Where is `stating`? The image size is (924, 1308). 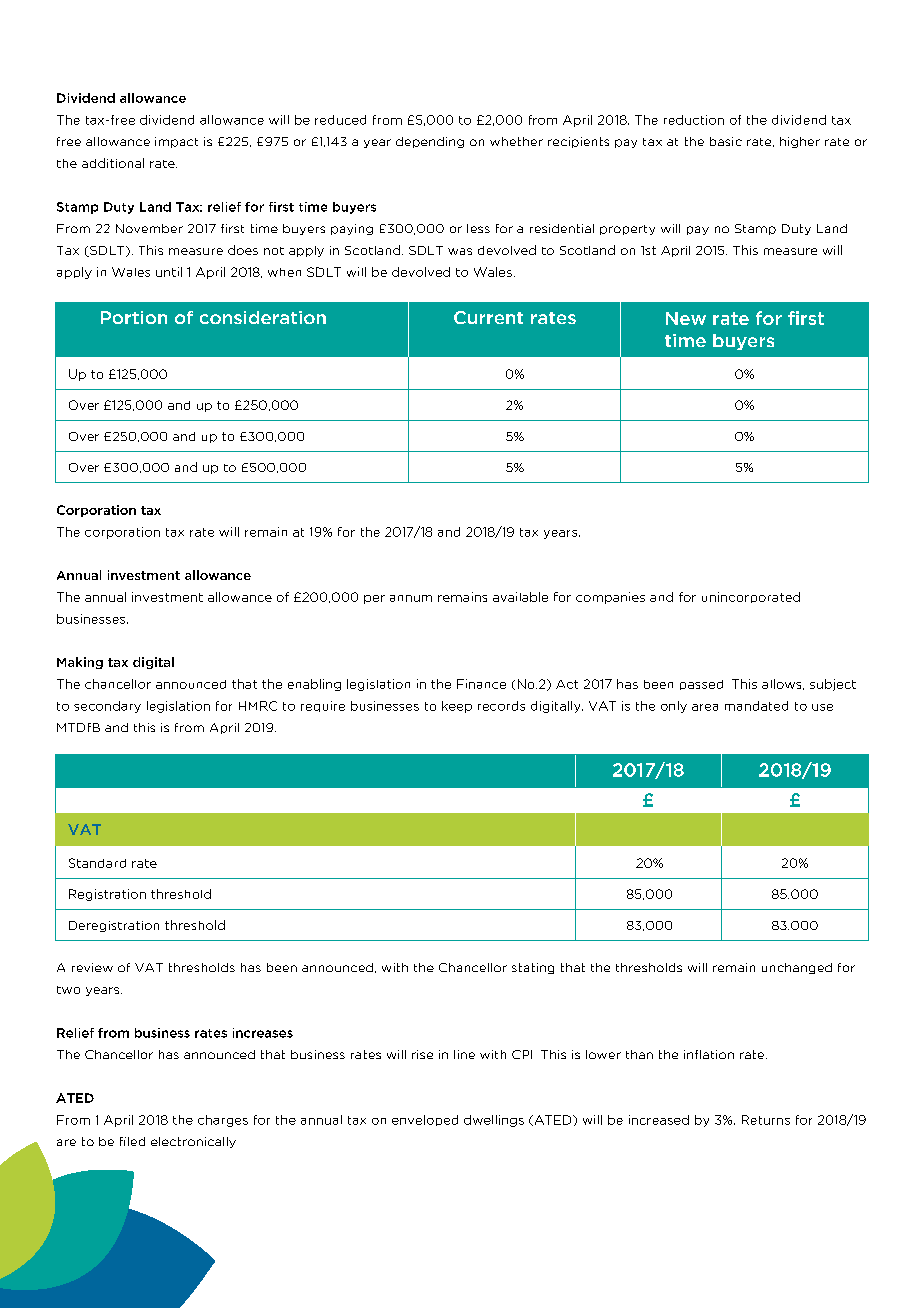
stating is located at coordinates (533, 968).
